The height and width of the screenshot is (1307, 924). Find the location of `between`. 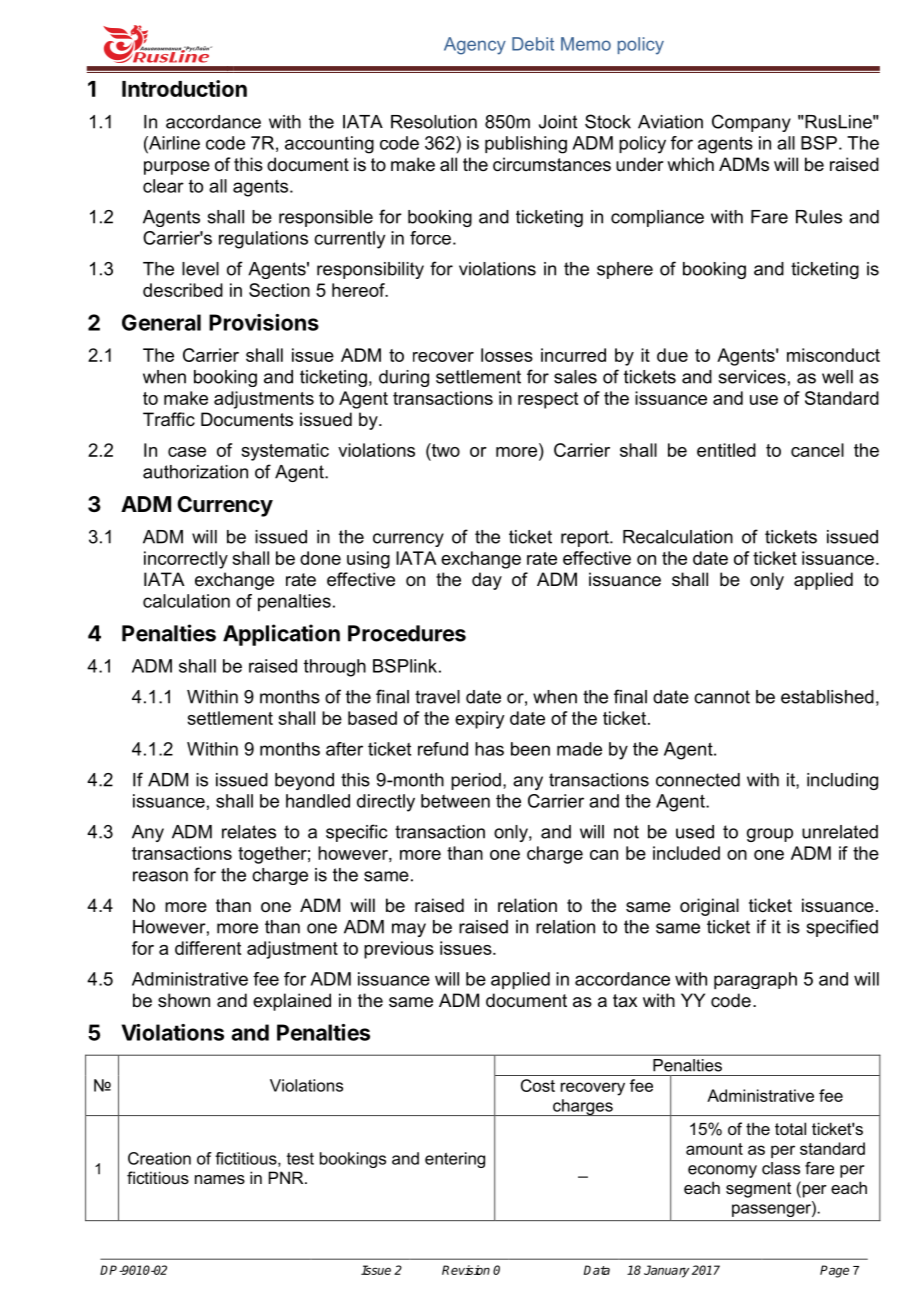

between is located at coordinates (455, 801).
